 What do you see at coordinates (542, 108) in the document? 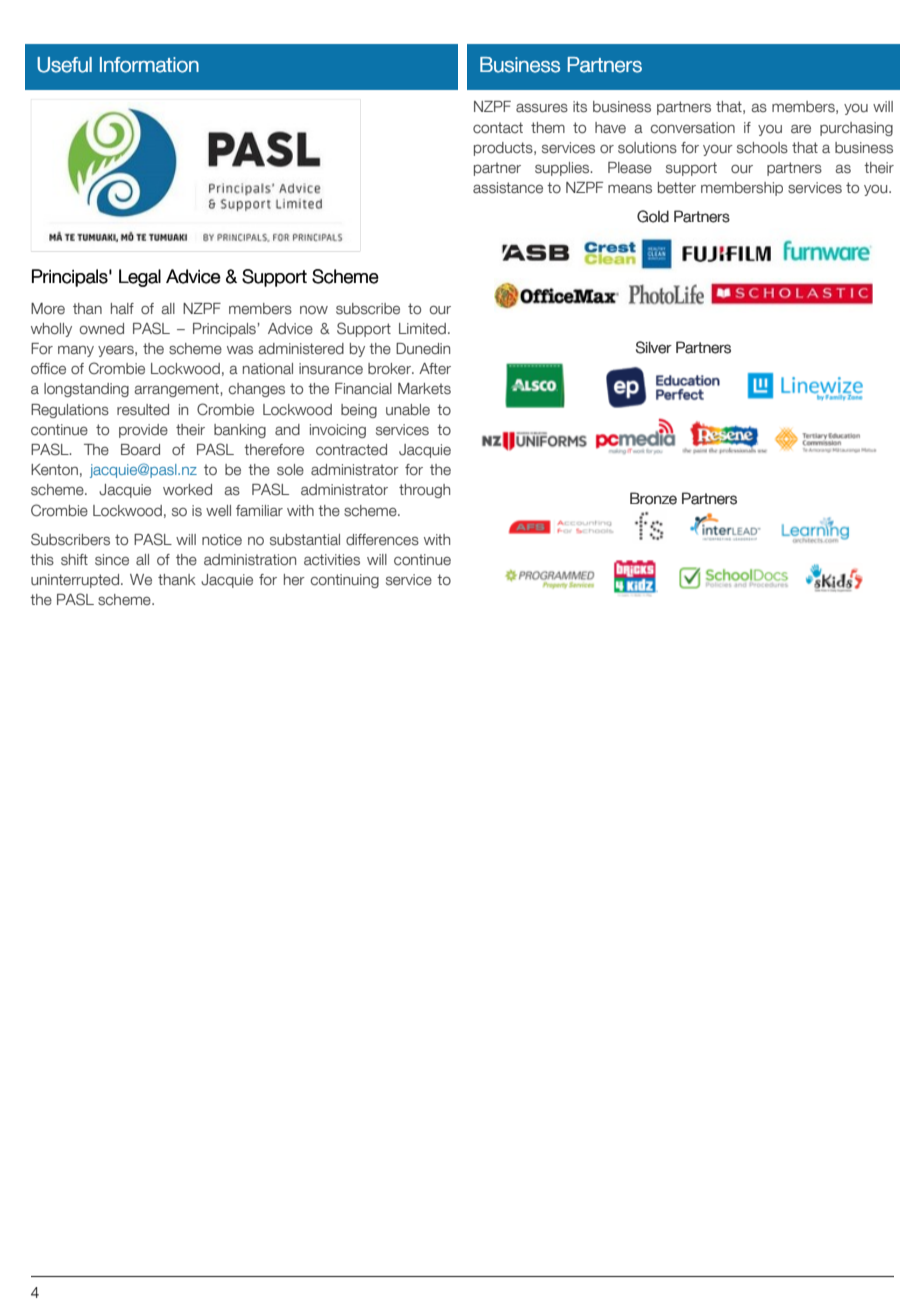
I see `assures` at bounding box center [542, 108].
